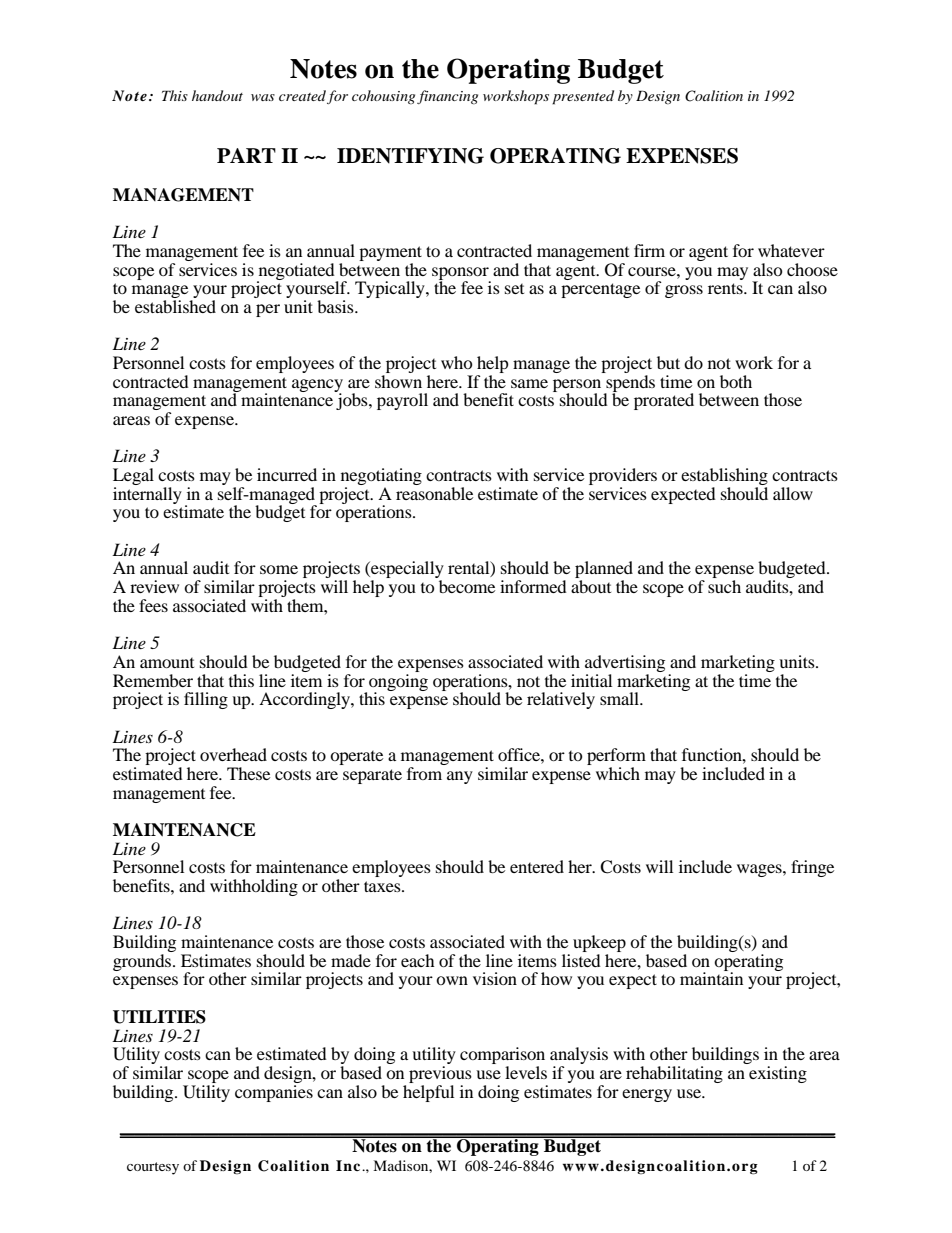 This screenshot has height=1233, width=952. I want to click on which, so click(618, 773).
